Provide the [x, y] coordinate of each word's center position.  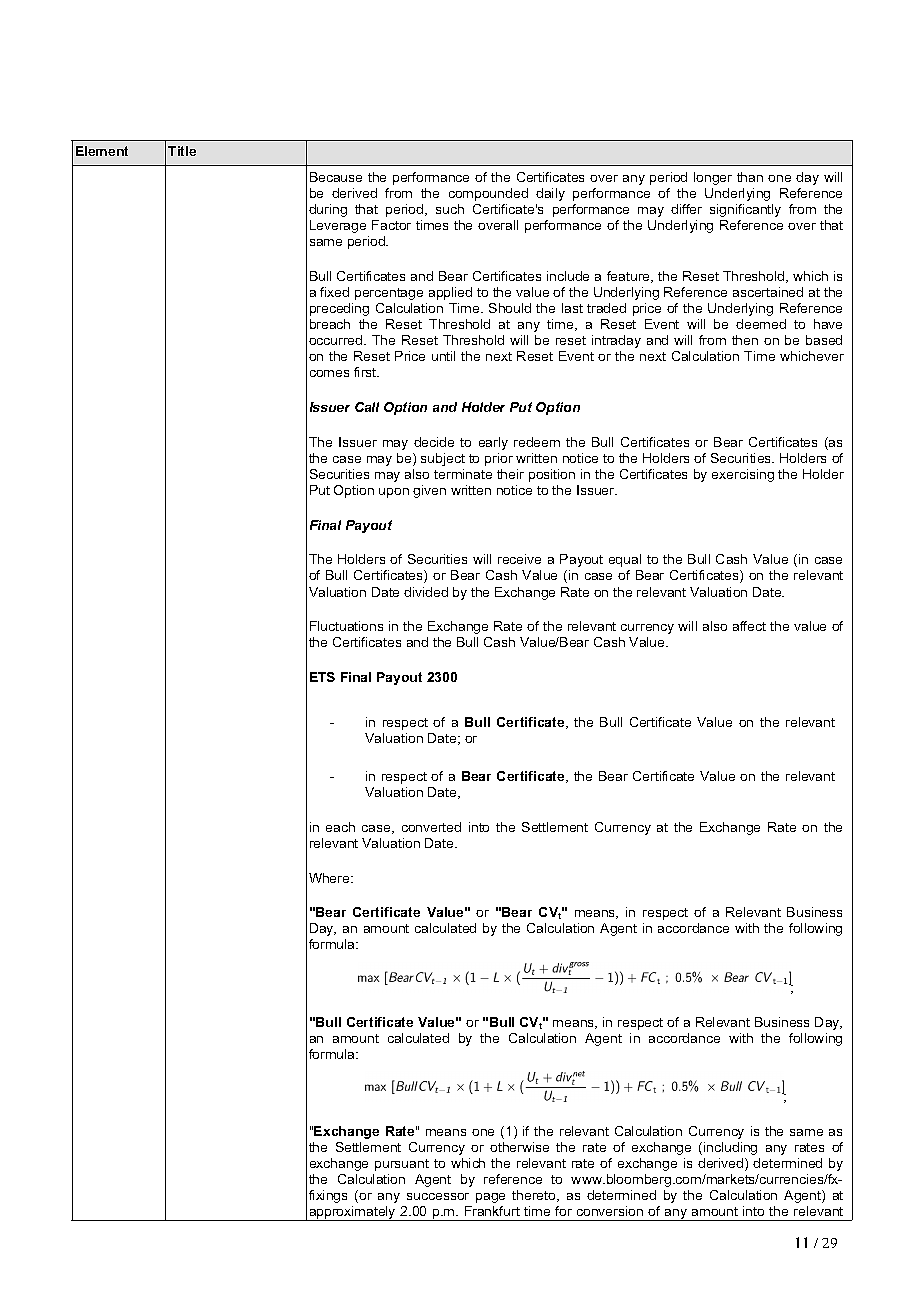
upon [394, 493]
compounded [488, 194]
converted [431, 827]
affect [749, 626]
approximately [352, 1213]
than [750, 177]
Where [330, 878]
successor [438, 1196]
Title [182, 151]
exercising [743, 475]
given [429, 491]
